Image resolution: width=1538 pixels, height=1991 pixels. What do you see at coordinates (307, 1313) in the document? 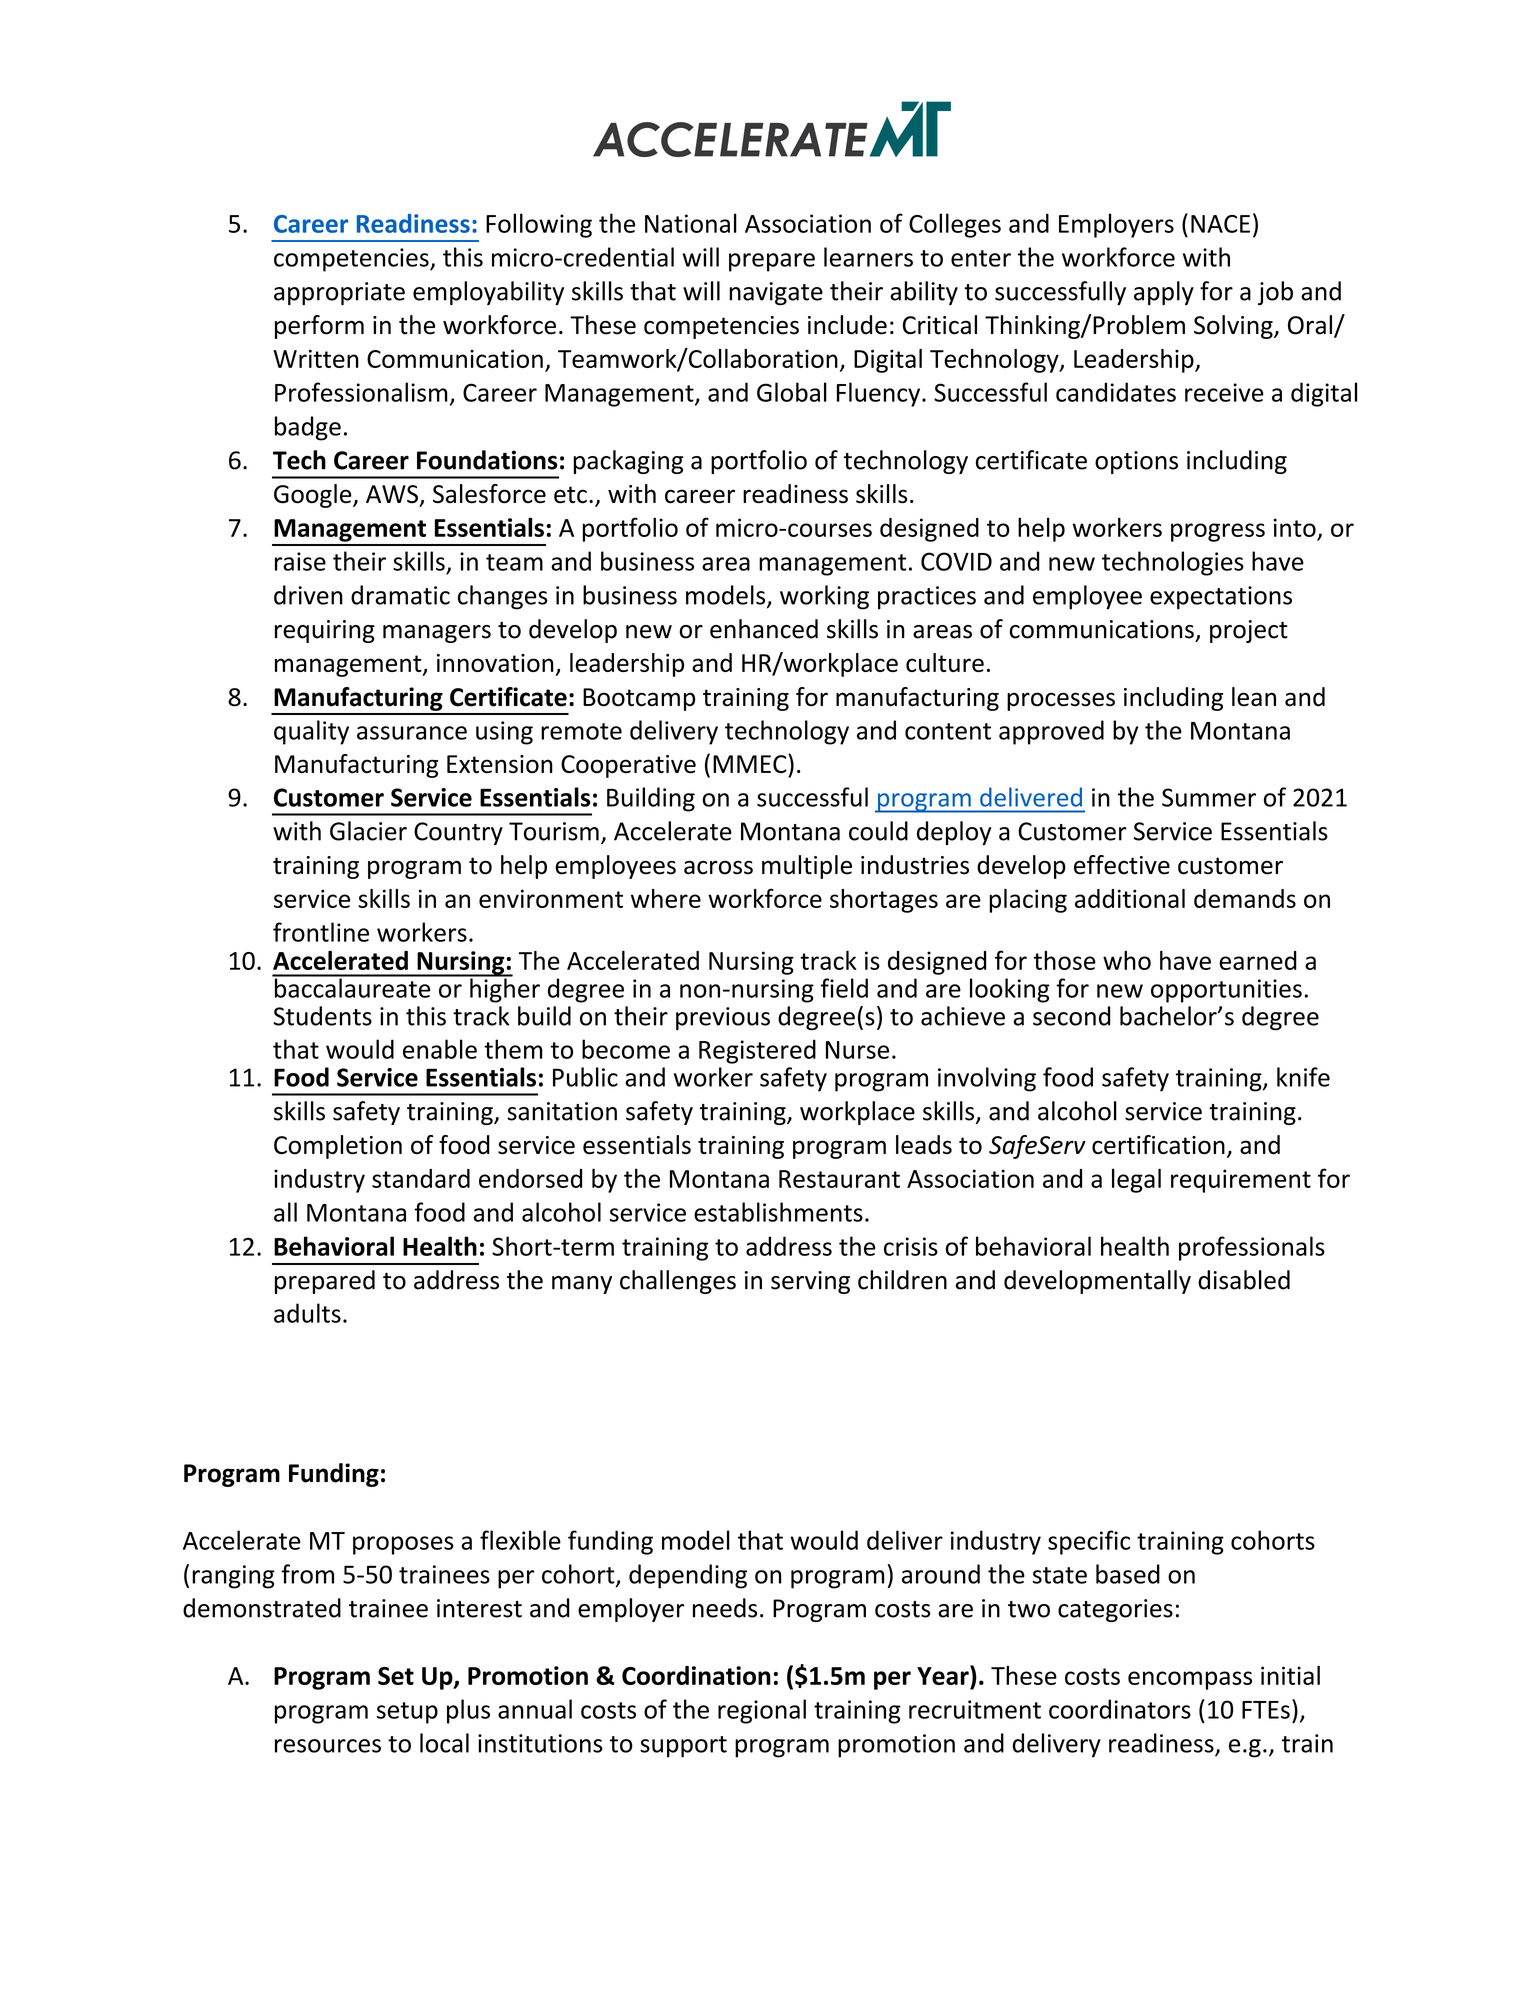
I see `adults` at bounding box center [307, 1313].
